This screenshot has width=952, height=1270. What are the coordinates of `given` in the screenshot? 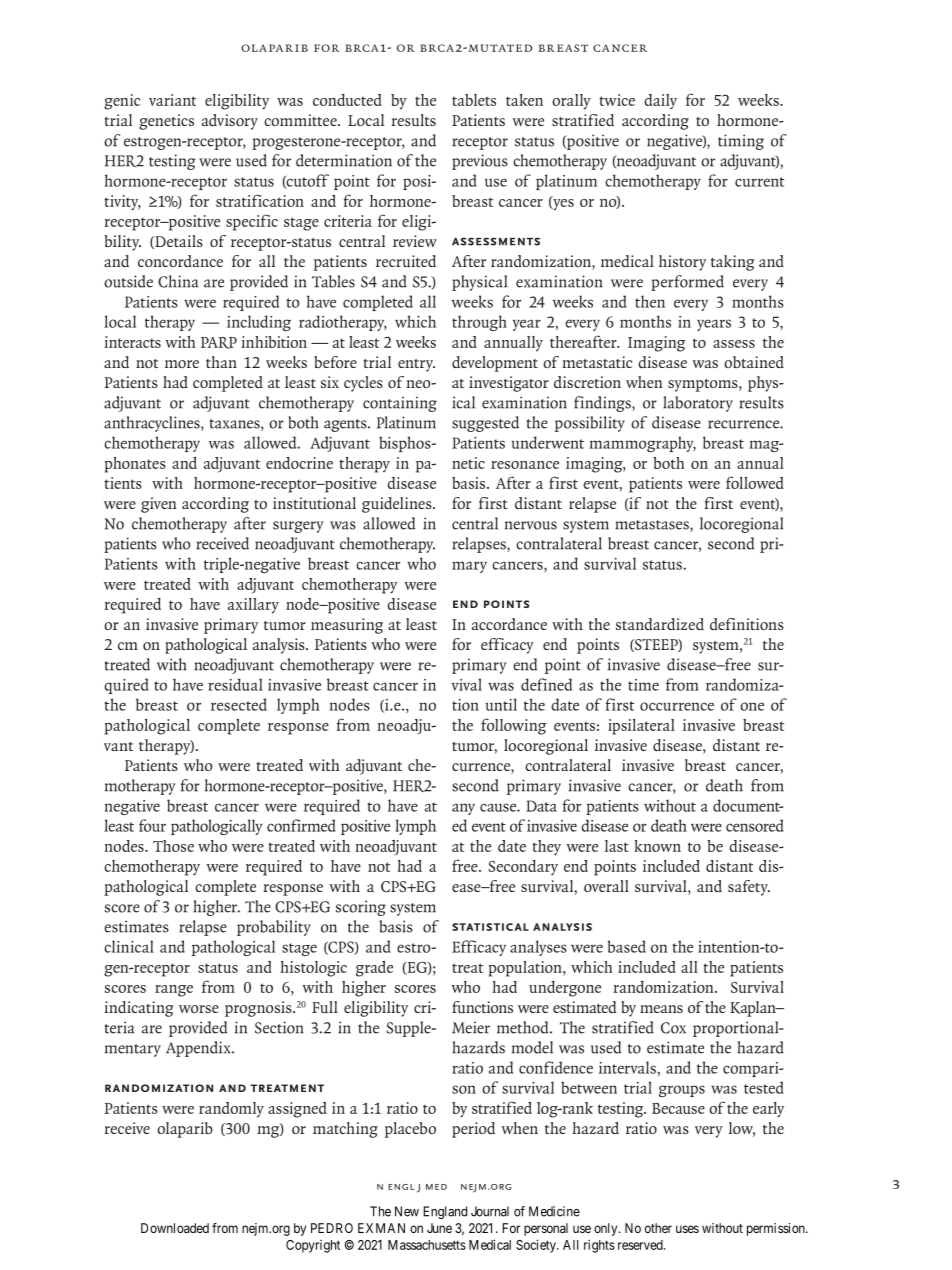 It's located at (158, 505).
